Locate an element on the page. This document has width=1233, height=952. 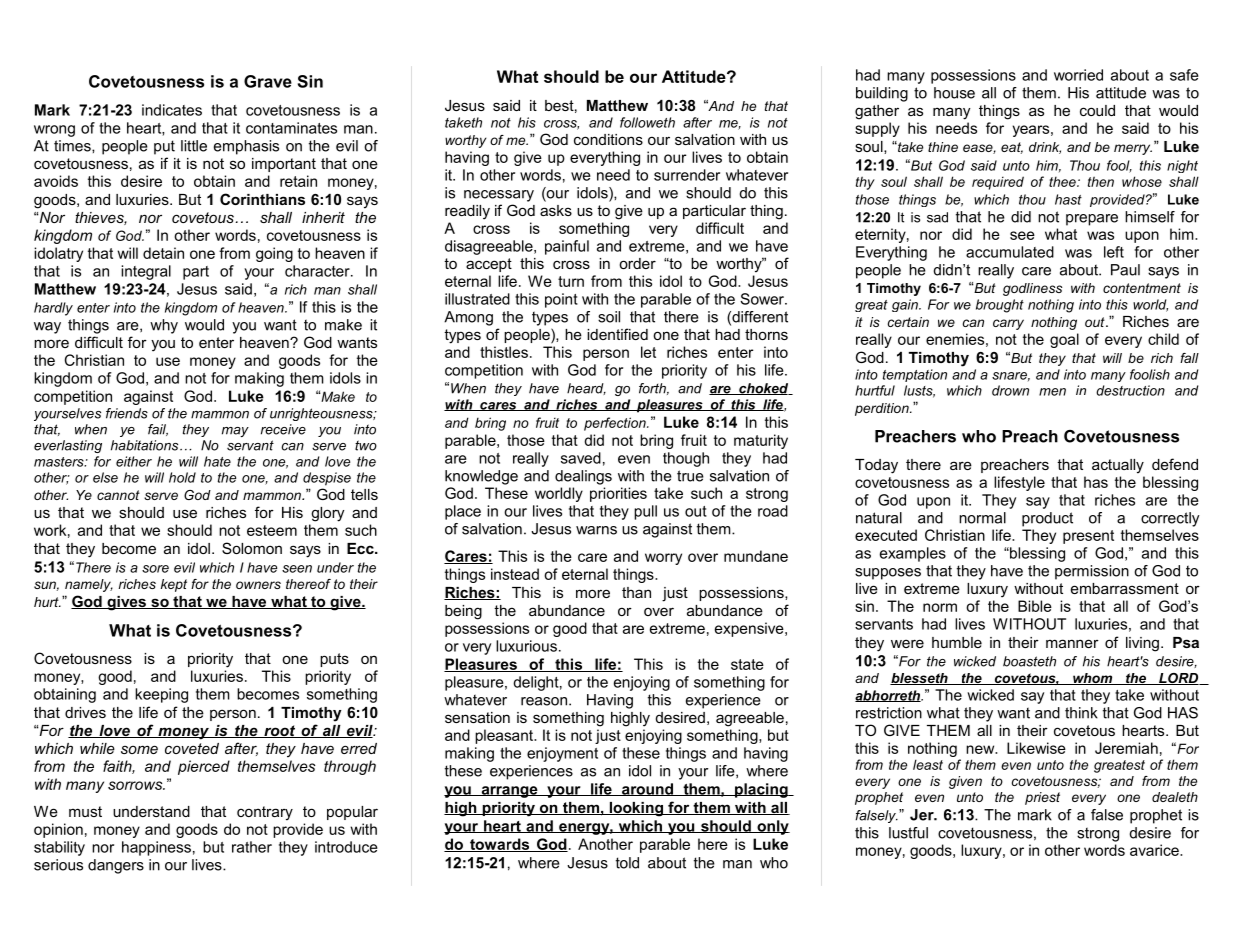
avarice is located at coordinates (1155, 850).
